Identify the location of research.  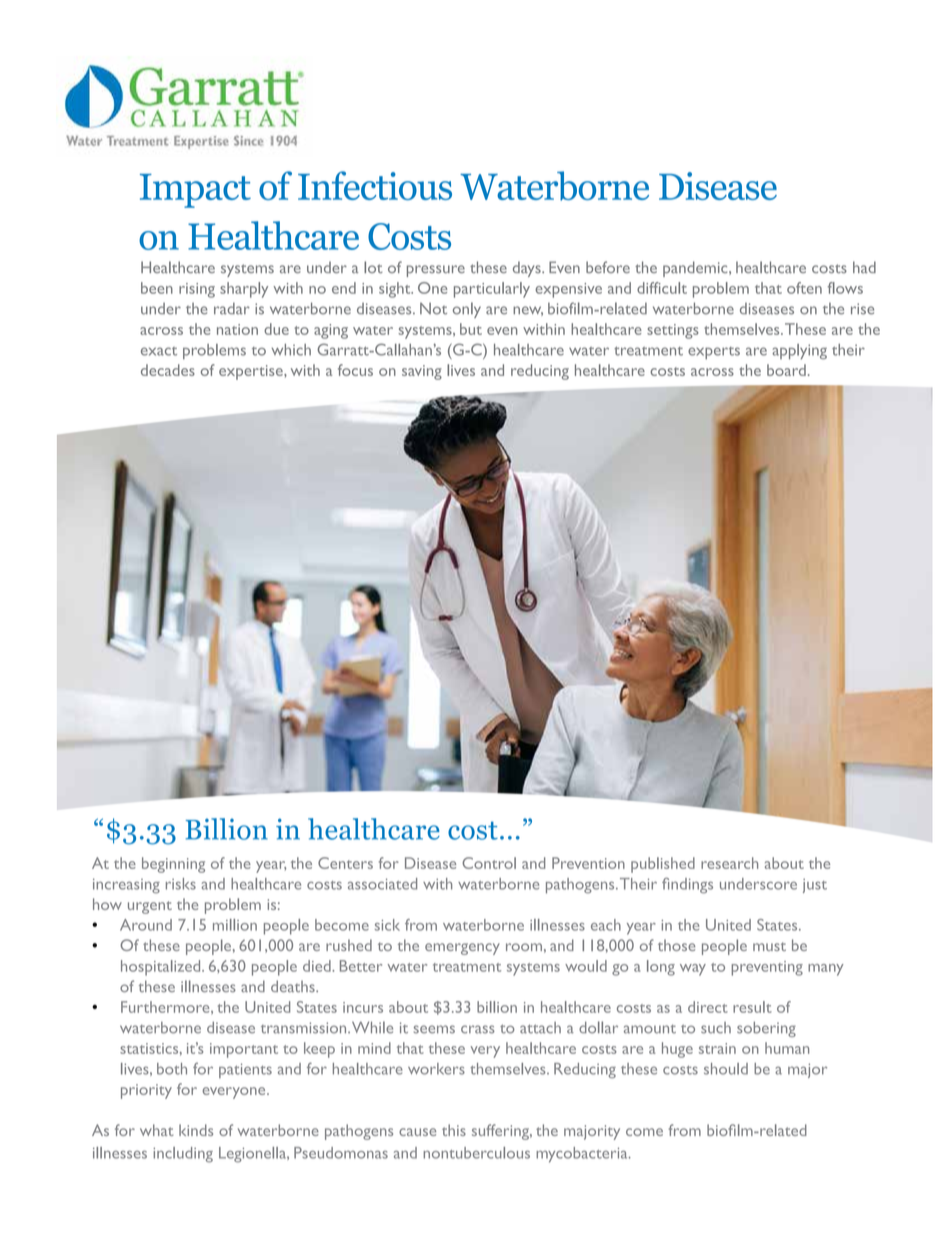
(729, 863).
